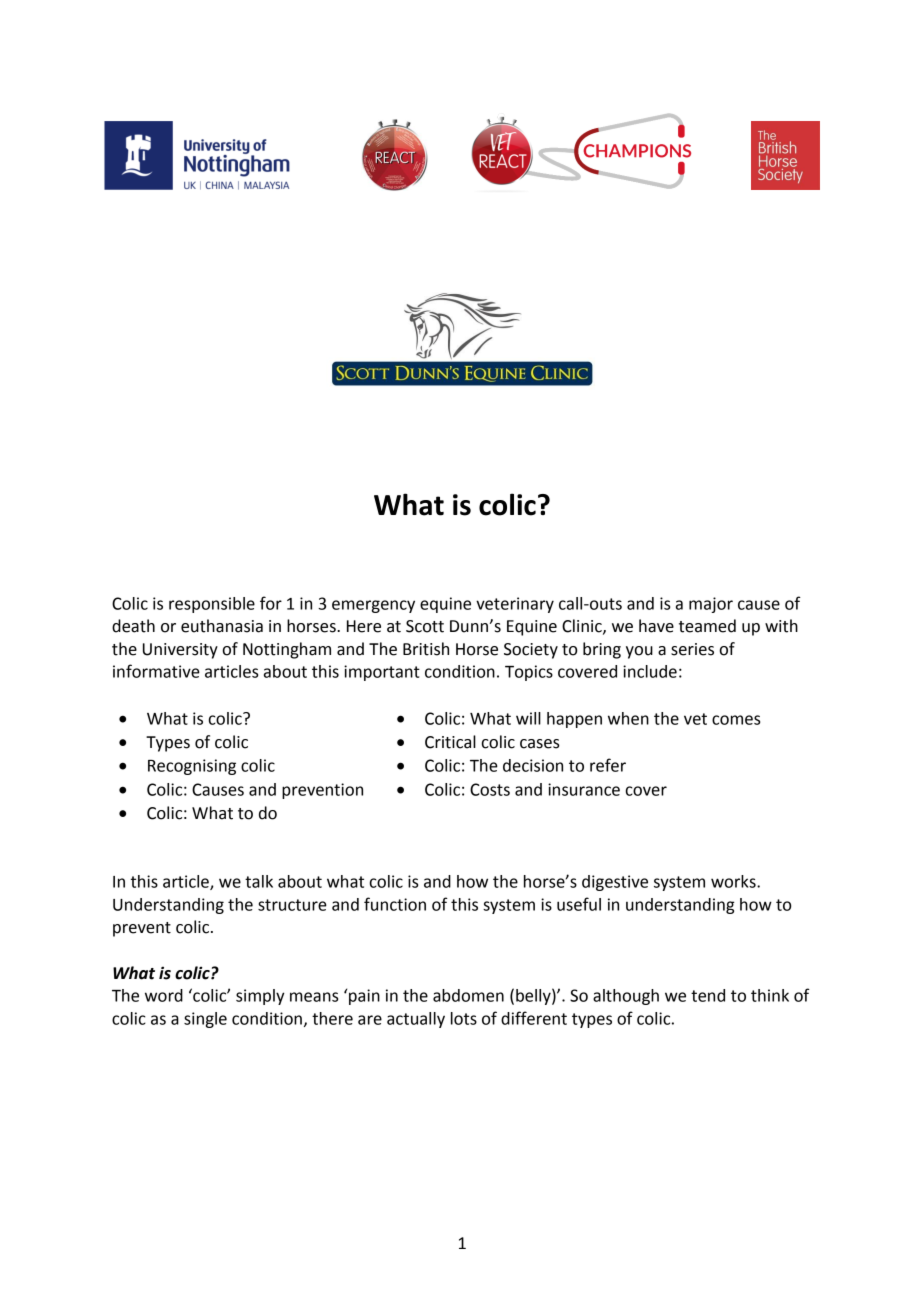  Describe the element at coordinates (205, 1020) in the screenshot. I see `single` at that location.
